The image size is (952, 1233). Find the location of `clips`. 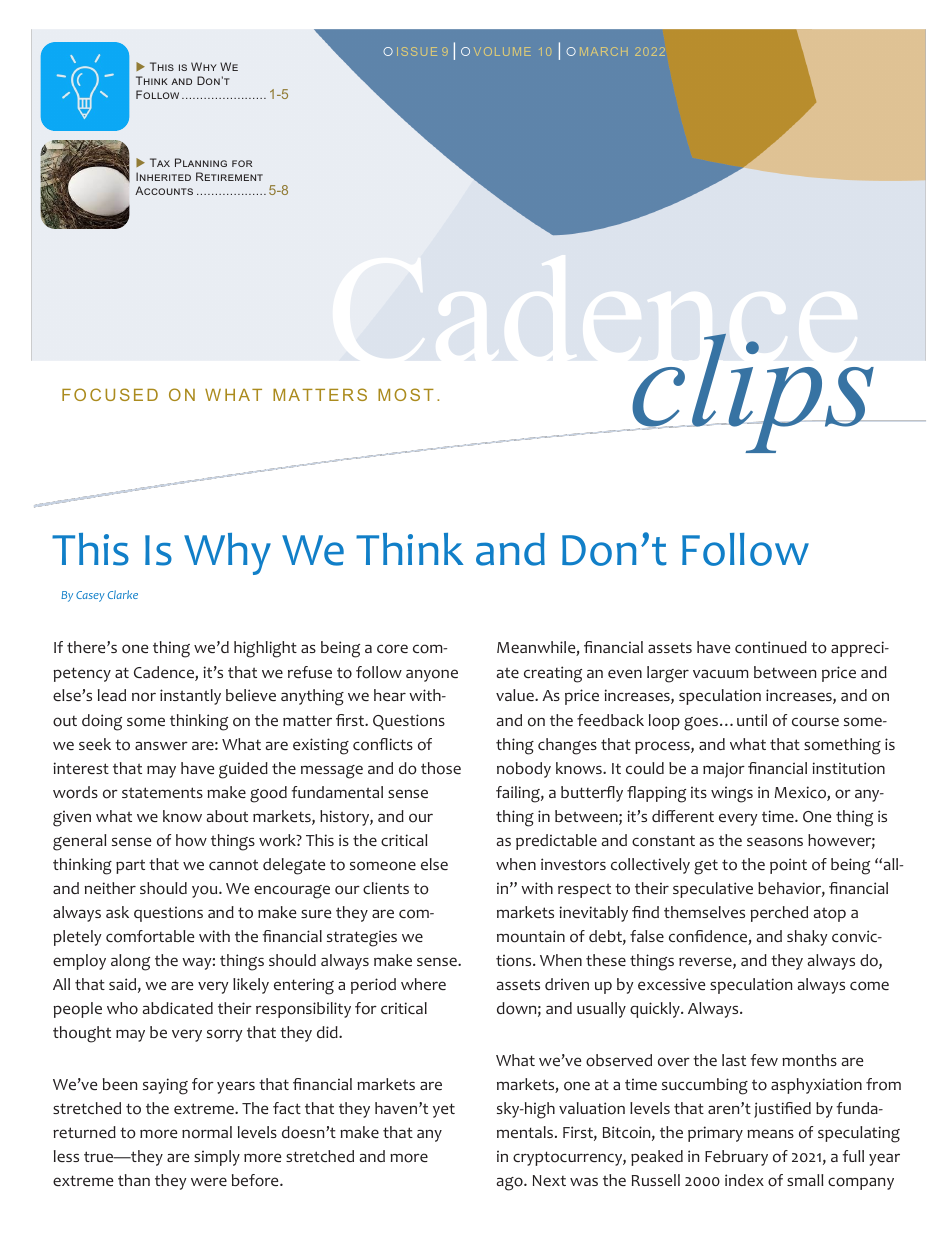

clips is located at coordinates (753, 393).
